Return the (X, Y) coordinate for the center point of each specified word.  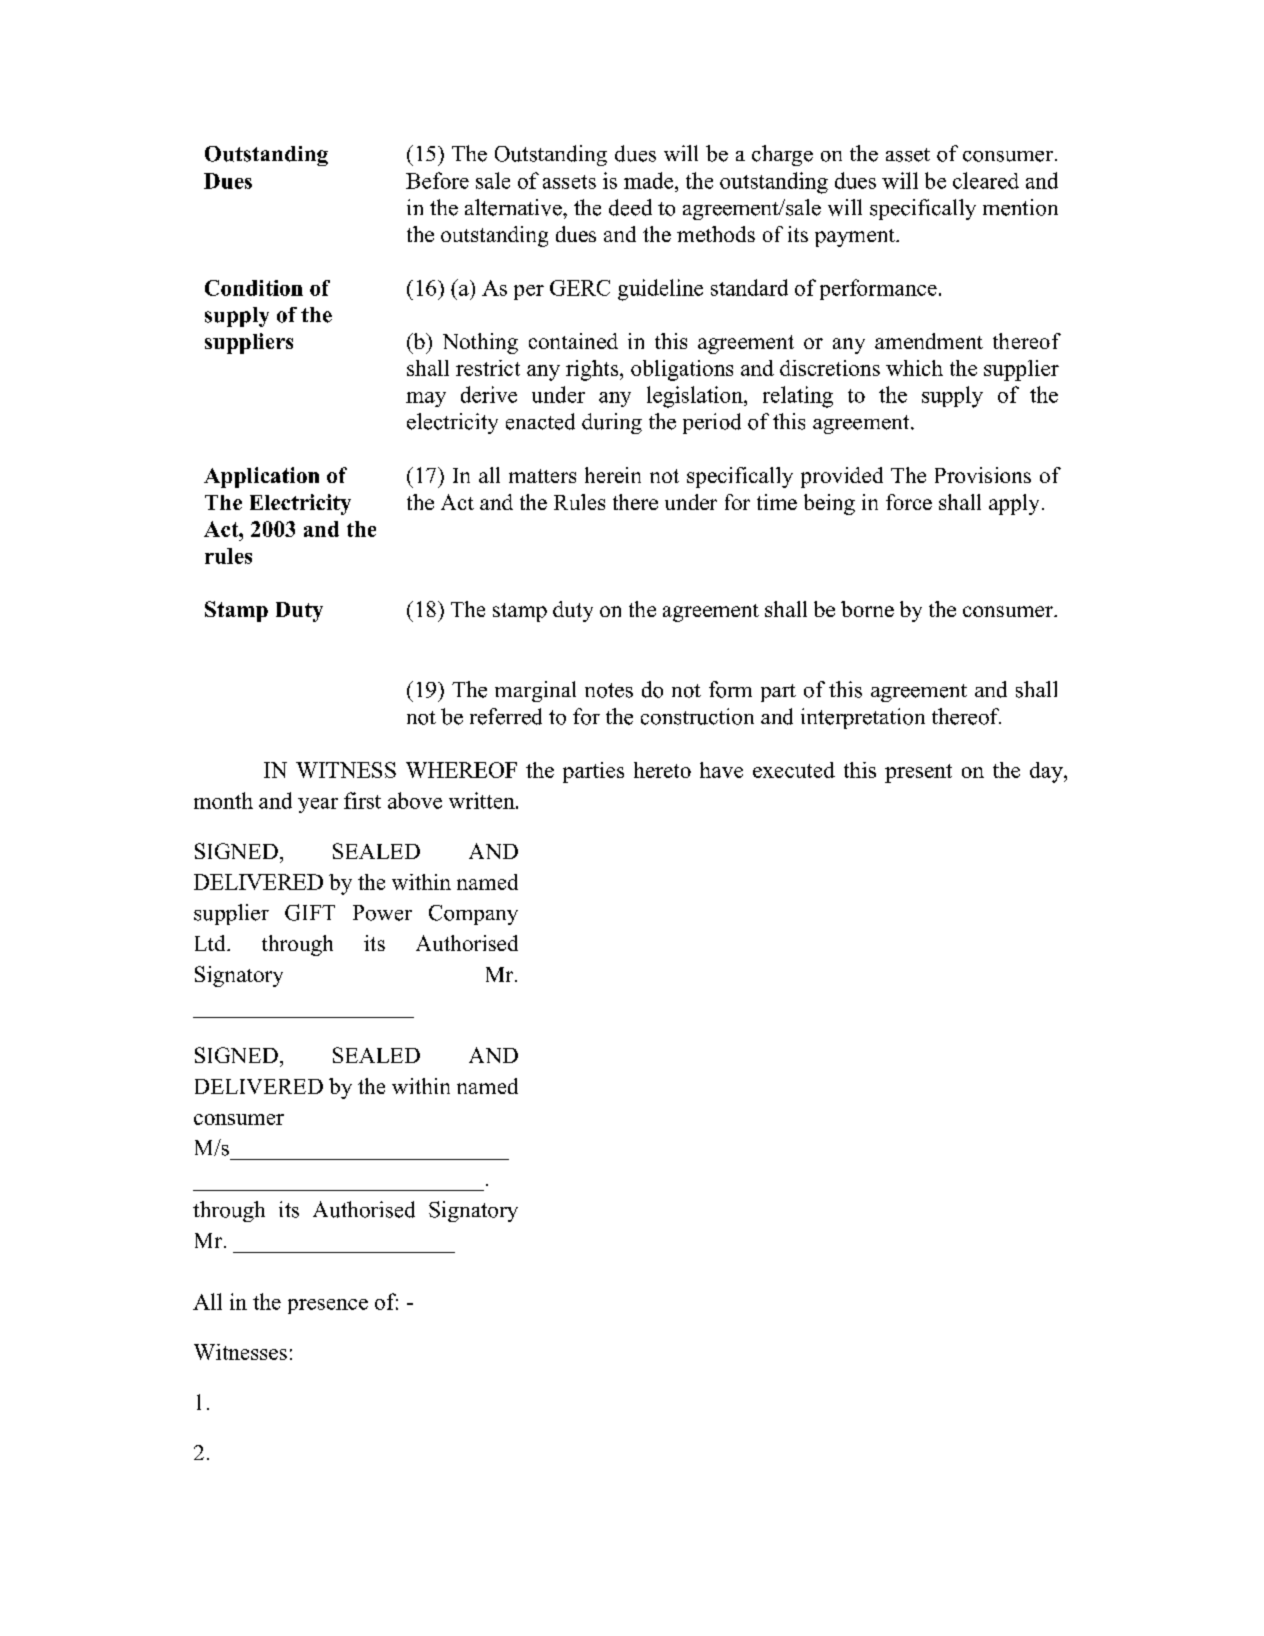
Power (382, 913)
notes (609, 690)
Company (473, 915)
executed (794, 770)
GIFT (310, 912)
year (318, 805)
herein (613, 475)
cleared (986, 180)
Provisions (983, 475)
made (650, 180)
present (918, 773)
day (1047, 772)
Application (261, 477)
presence (328, 1306)
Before (437, 180)
